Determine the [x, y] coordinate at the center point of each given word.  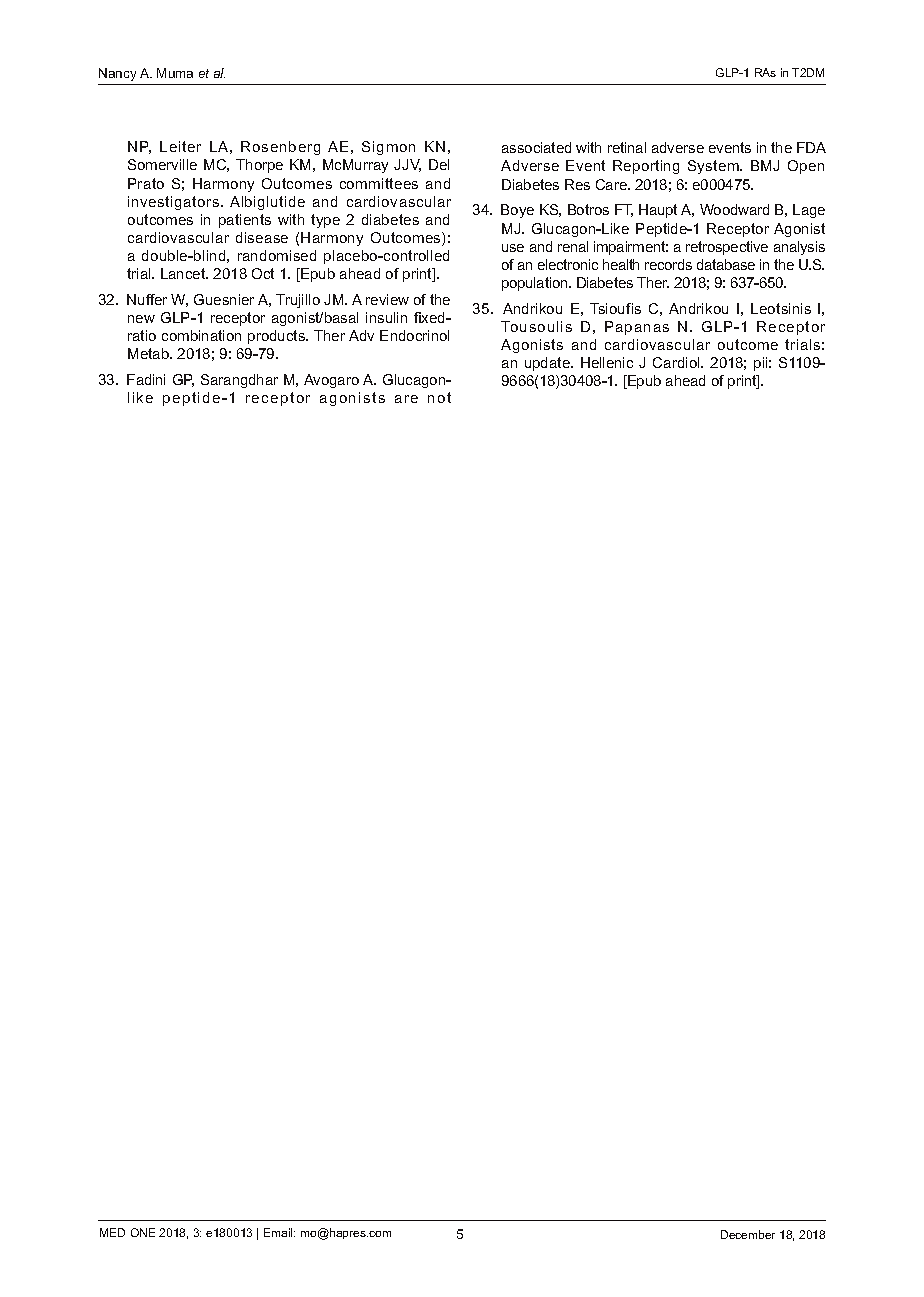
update [548, 364]
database [726, 264]
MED [112, 1232]
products [277, 337]
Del [439, 164]
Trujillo [298, 301]
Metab [149, 353]
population [536, 284]
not [439, 397]
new [141, 319]
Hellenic [607, 362]
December [748, 1234]
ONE [143, 1232]
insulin [386, 317]
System [714, 167]
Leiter [180, 146]
